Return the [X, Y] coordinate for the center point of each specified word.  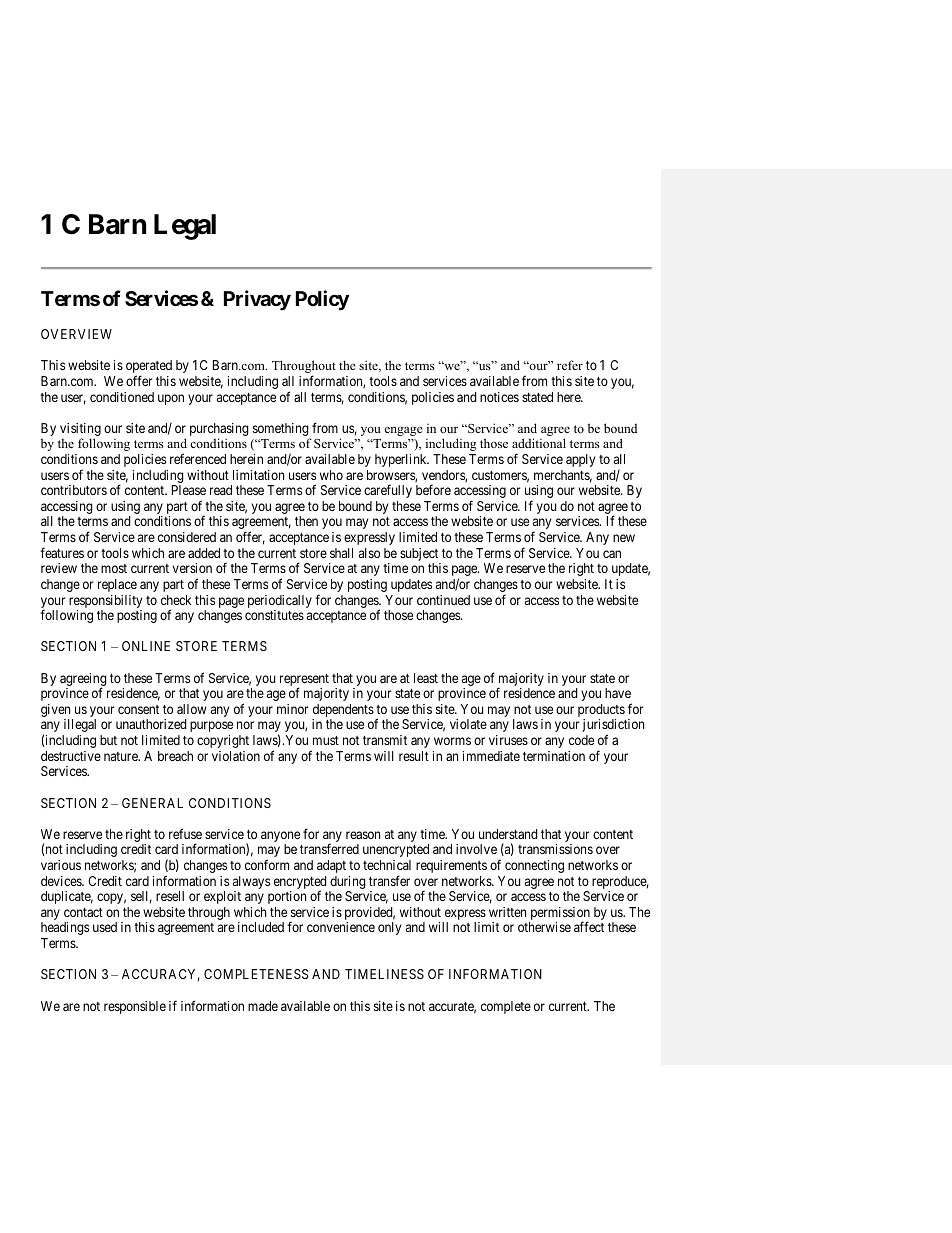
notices [499, 397]
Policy [323, 300]
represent [304, 681]
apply [580, 460]
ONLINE [146, 646]
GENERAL [152, 803]
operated [149, 368]
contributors [74, 490]
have [618, 693]
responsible [135, 1007]
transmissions [555, 849]
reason [363, 835]
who [331, 475]
